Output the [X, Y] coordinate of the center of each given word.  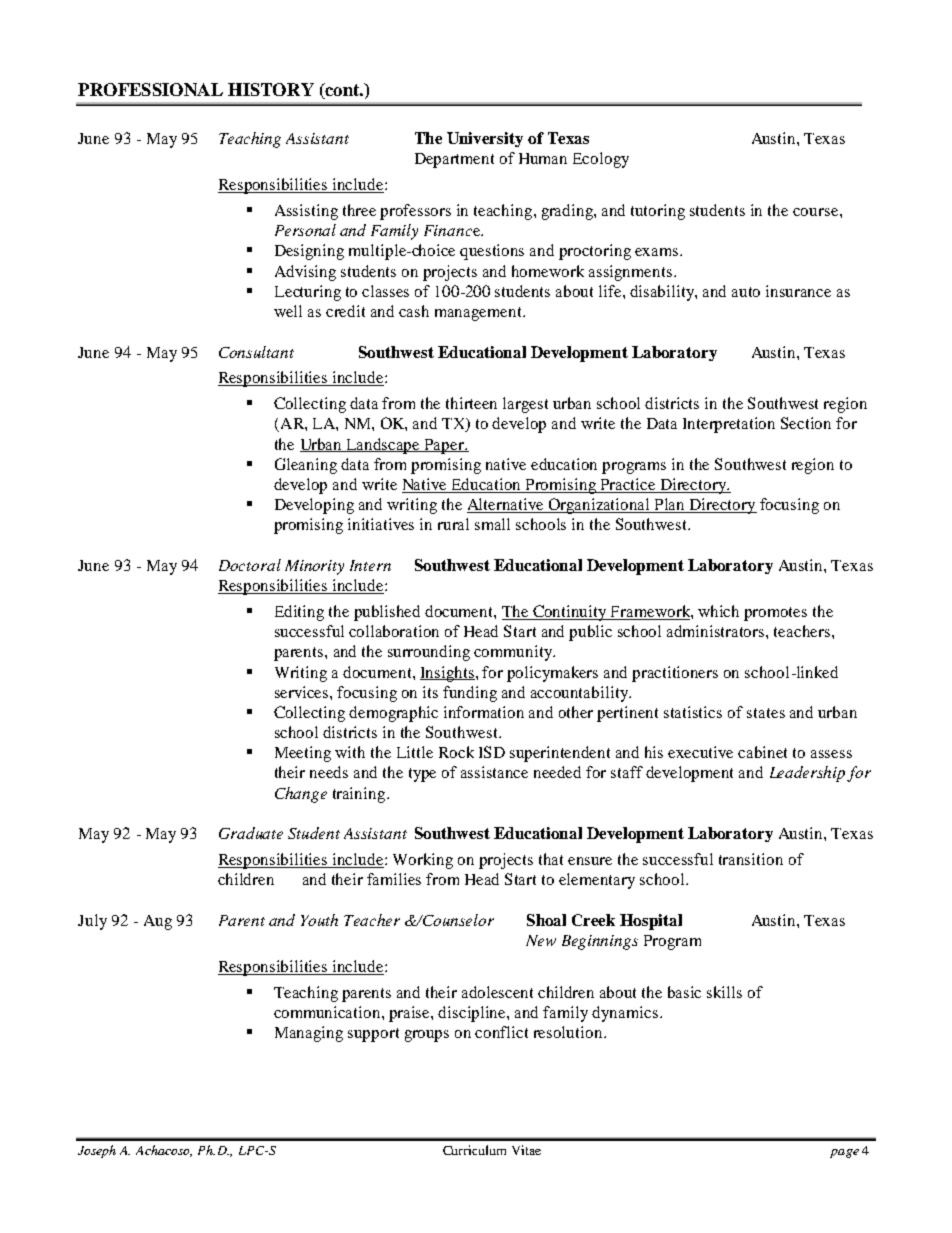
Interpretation [729, 425]
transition [751, 859]
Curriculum [474, 1150]
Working [423, 861]
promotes [775, 614]
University [485, 139]
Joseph [97, 1151]
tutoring [658, 212]
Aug [158, 922]
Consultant [256, 352]
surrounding [429, 653]
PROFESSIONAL [150, 89]
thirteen [471, 403]
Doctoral [250, 565]
